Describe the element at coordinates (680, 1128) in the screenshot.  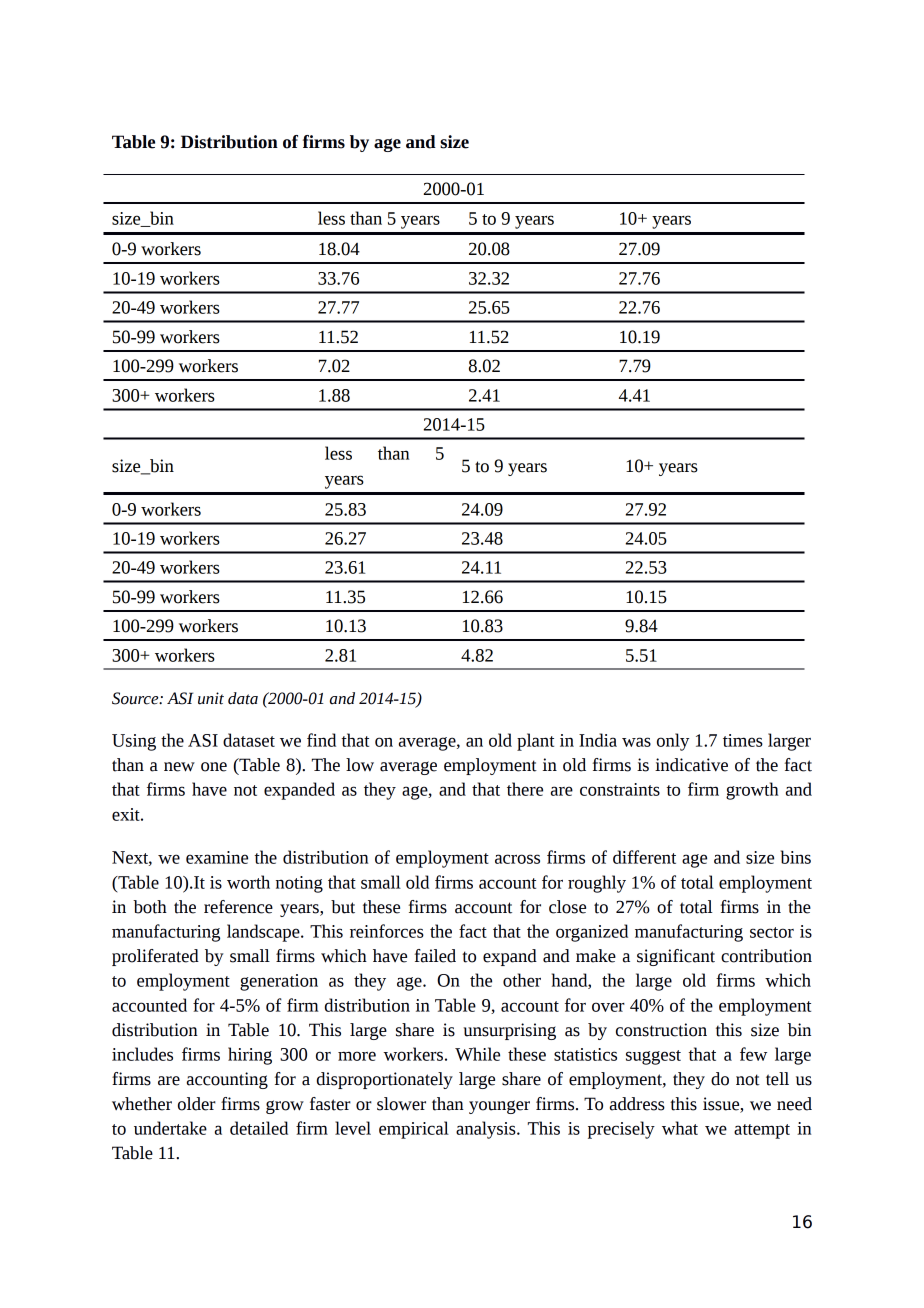
I see `what` at that location.
